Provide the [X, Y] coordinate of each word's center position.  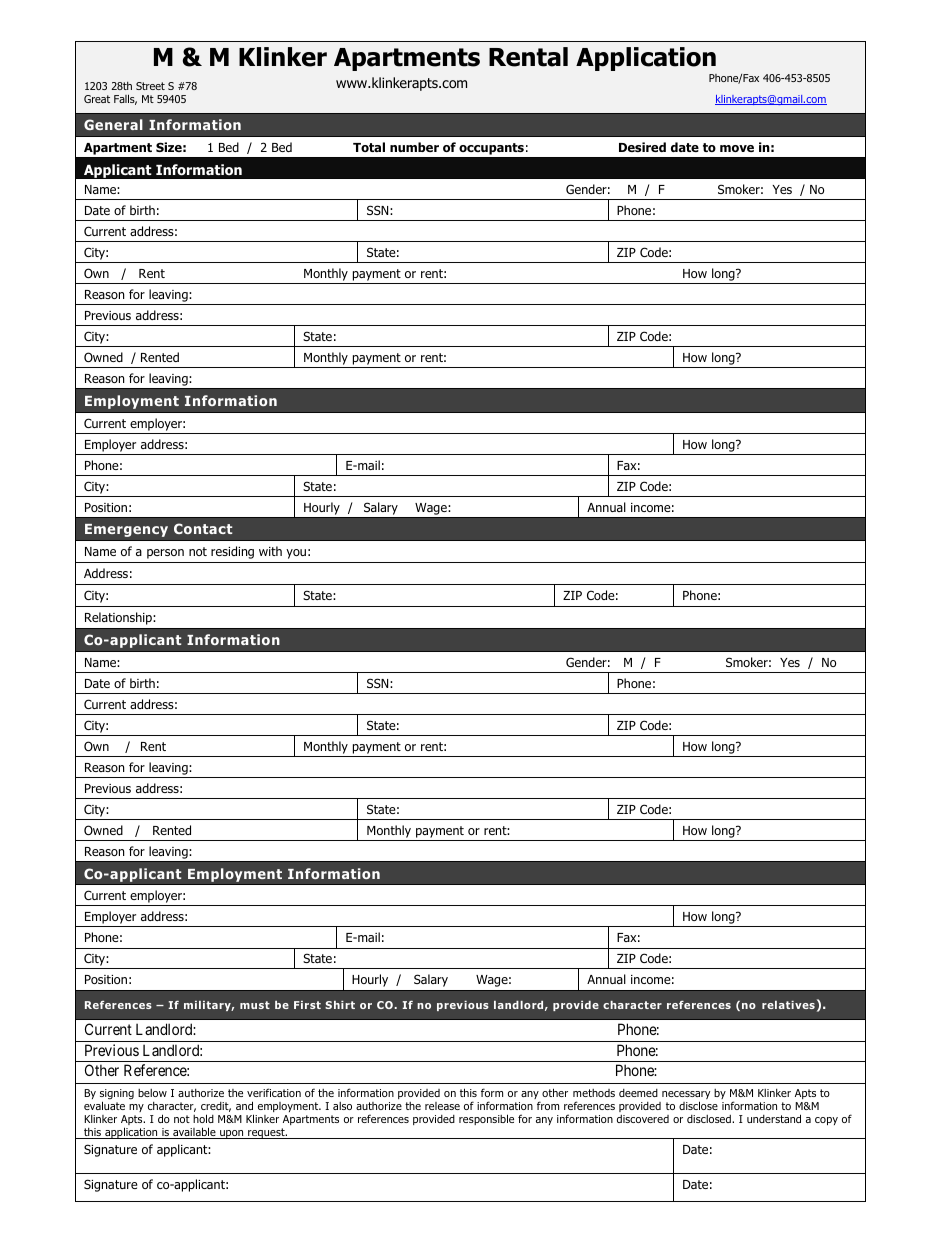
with [270, 551]
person [165, 554]
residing [232, 552]
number [414, 147]
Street [150, 86]
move [737, 148]
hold [203, 1118]
